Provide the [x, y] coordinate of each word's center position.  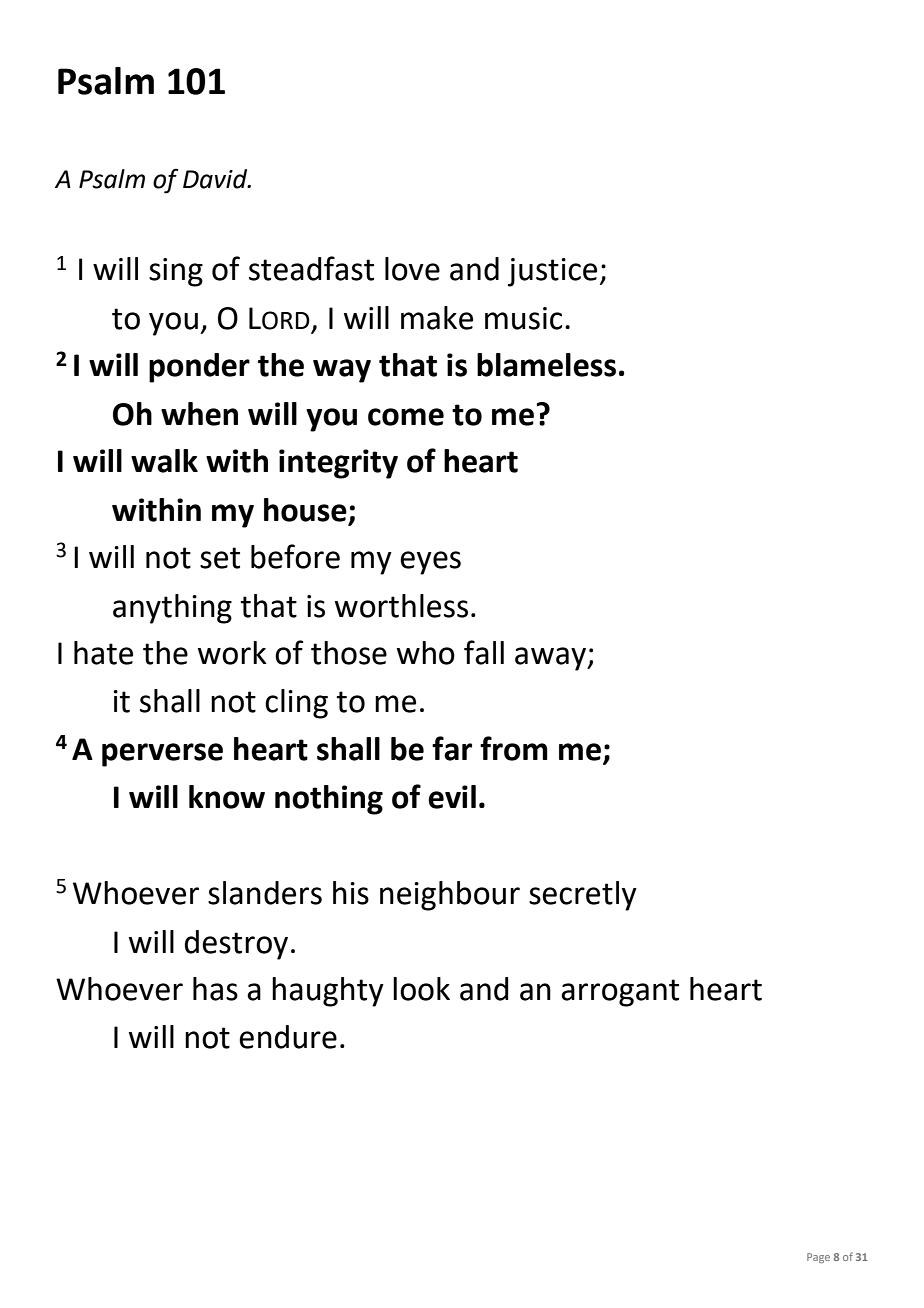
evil [452, 797]
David [216, 179]
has [215, 989]
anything [172, 609]
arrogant [620, 993]
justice [552, 272]
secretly [583, 896]
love [412, 269]
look [421, 989]
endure [288, 1037]
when [199, 414]
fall [484, 652]
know [227, 797]
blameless [546, 365]
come [406, 417]
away [551, 659]
